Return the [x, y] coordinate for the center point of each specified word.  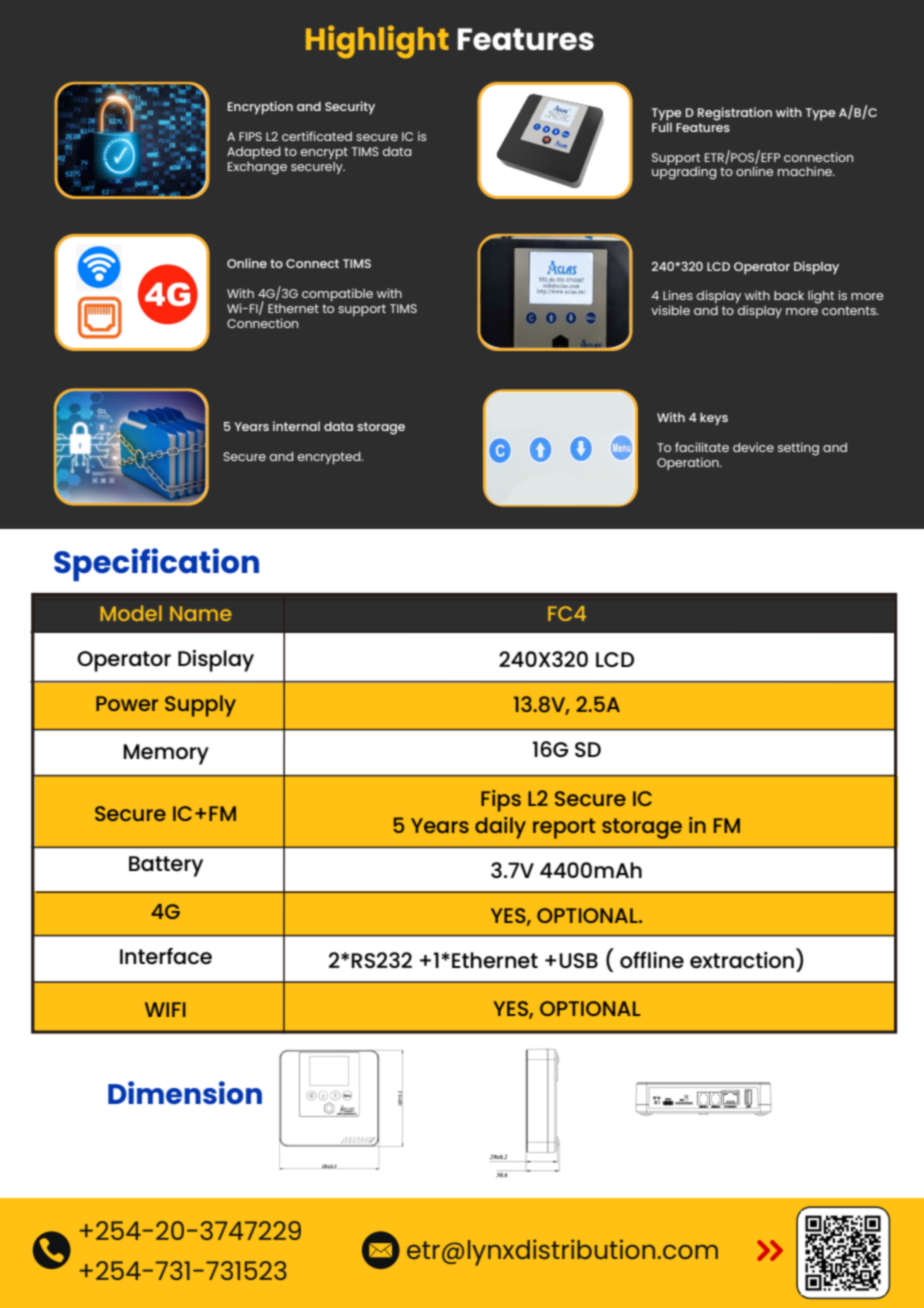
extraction [742, 960]
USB [578, 960]
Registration [735, 114]
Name [200, 613]
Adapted [253, 153]
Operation [689, 463]
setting [798, 449]
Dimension [185, 1092]
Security [350, 107]
